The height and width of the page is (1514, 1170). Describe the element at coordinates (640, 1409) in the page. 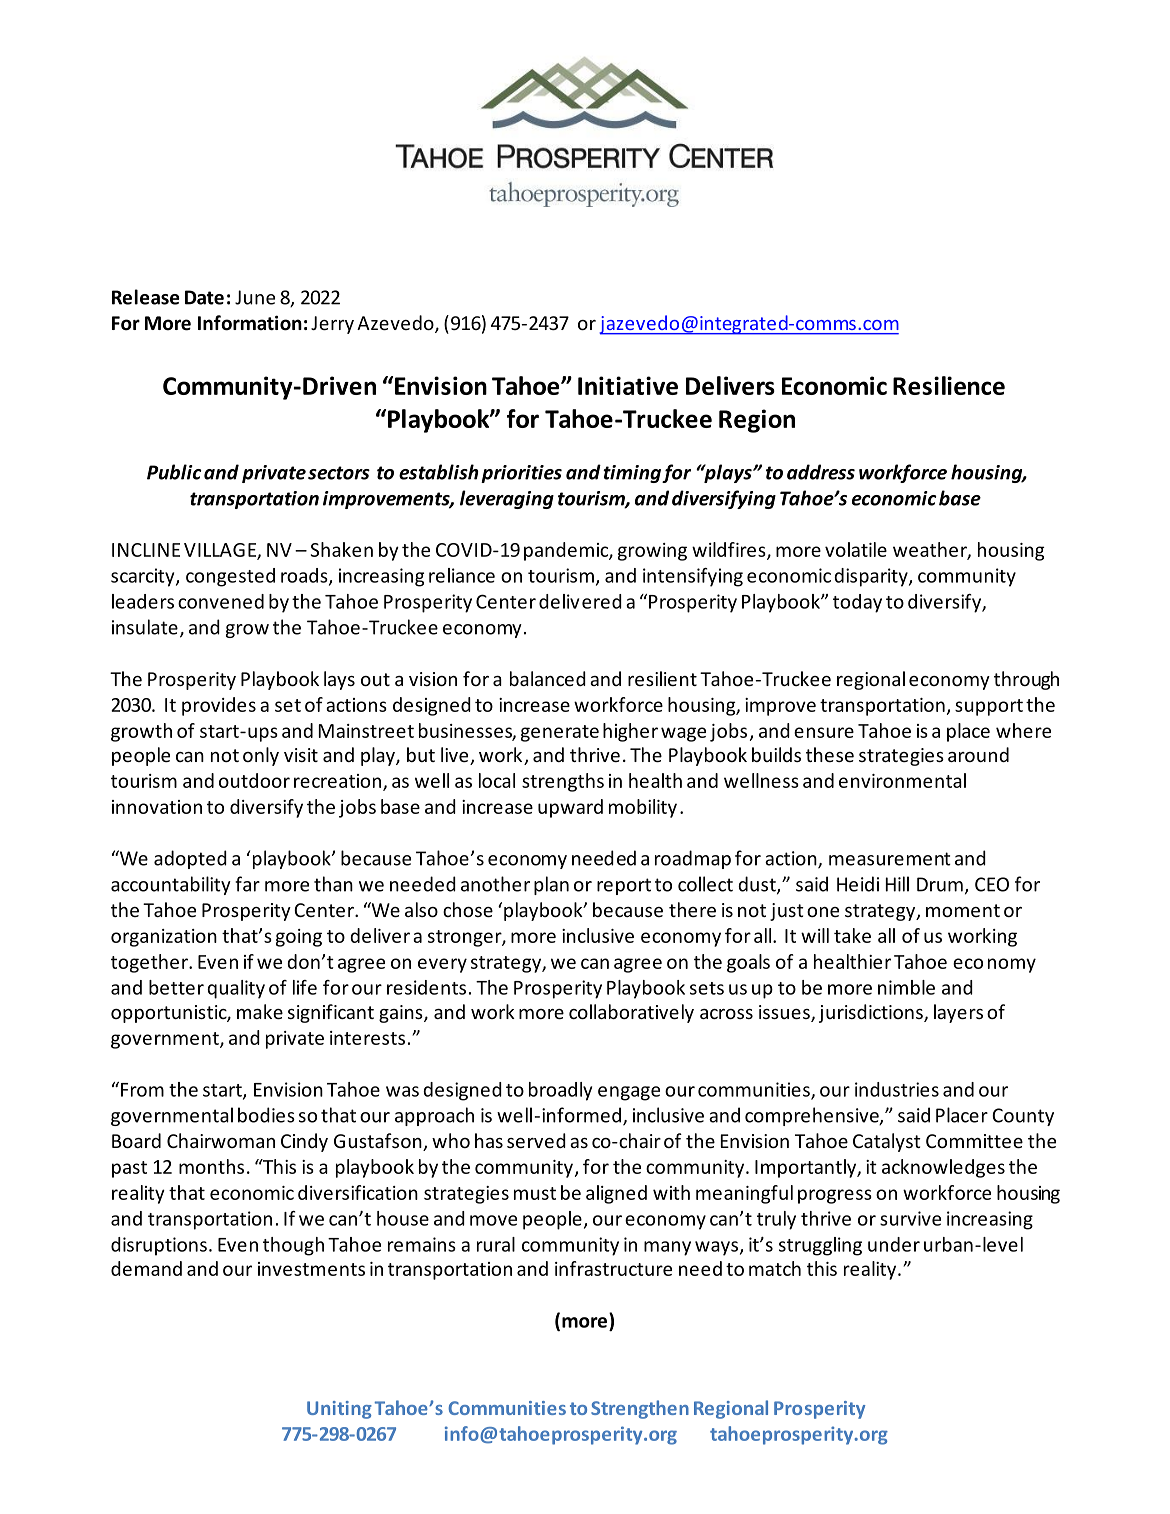

I see `Strengthen` at that location.
